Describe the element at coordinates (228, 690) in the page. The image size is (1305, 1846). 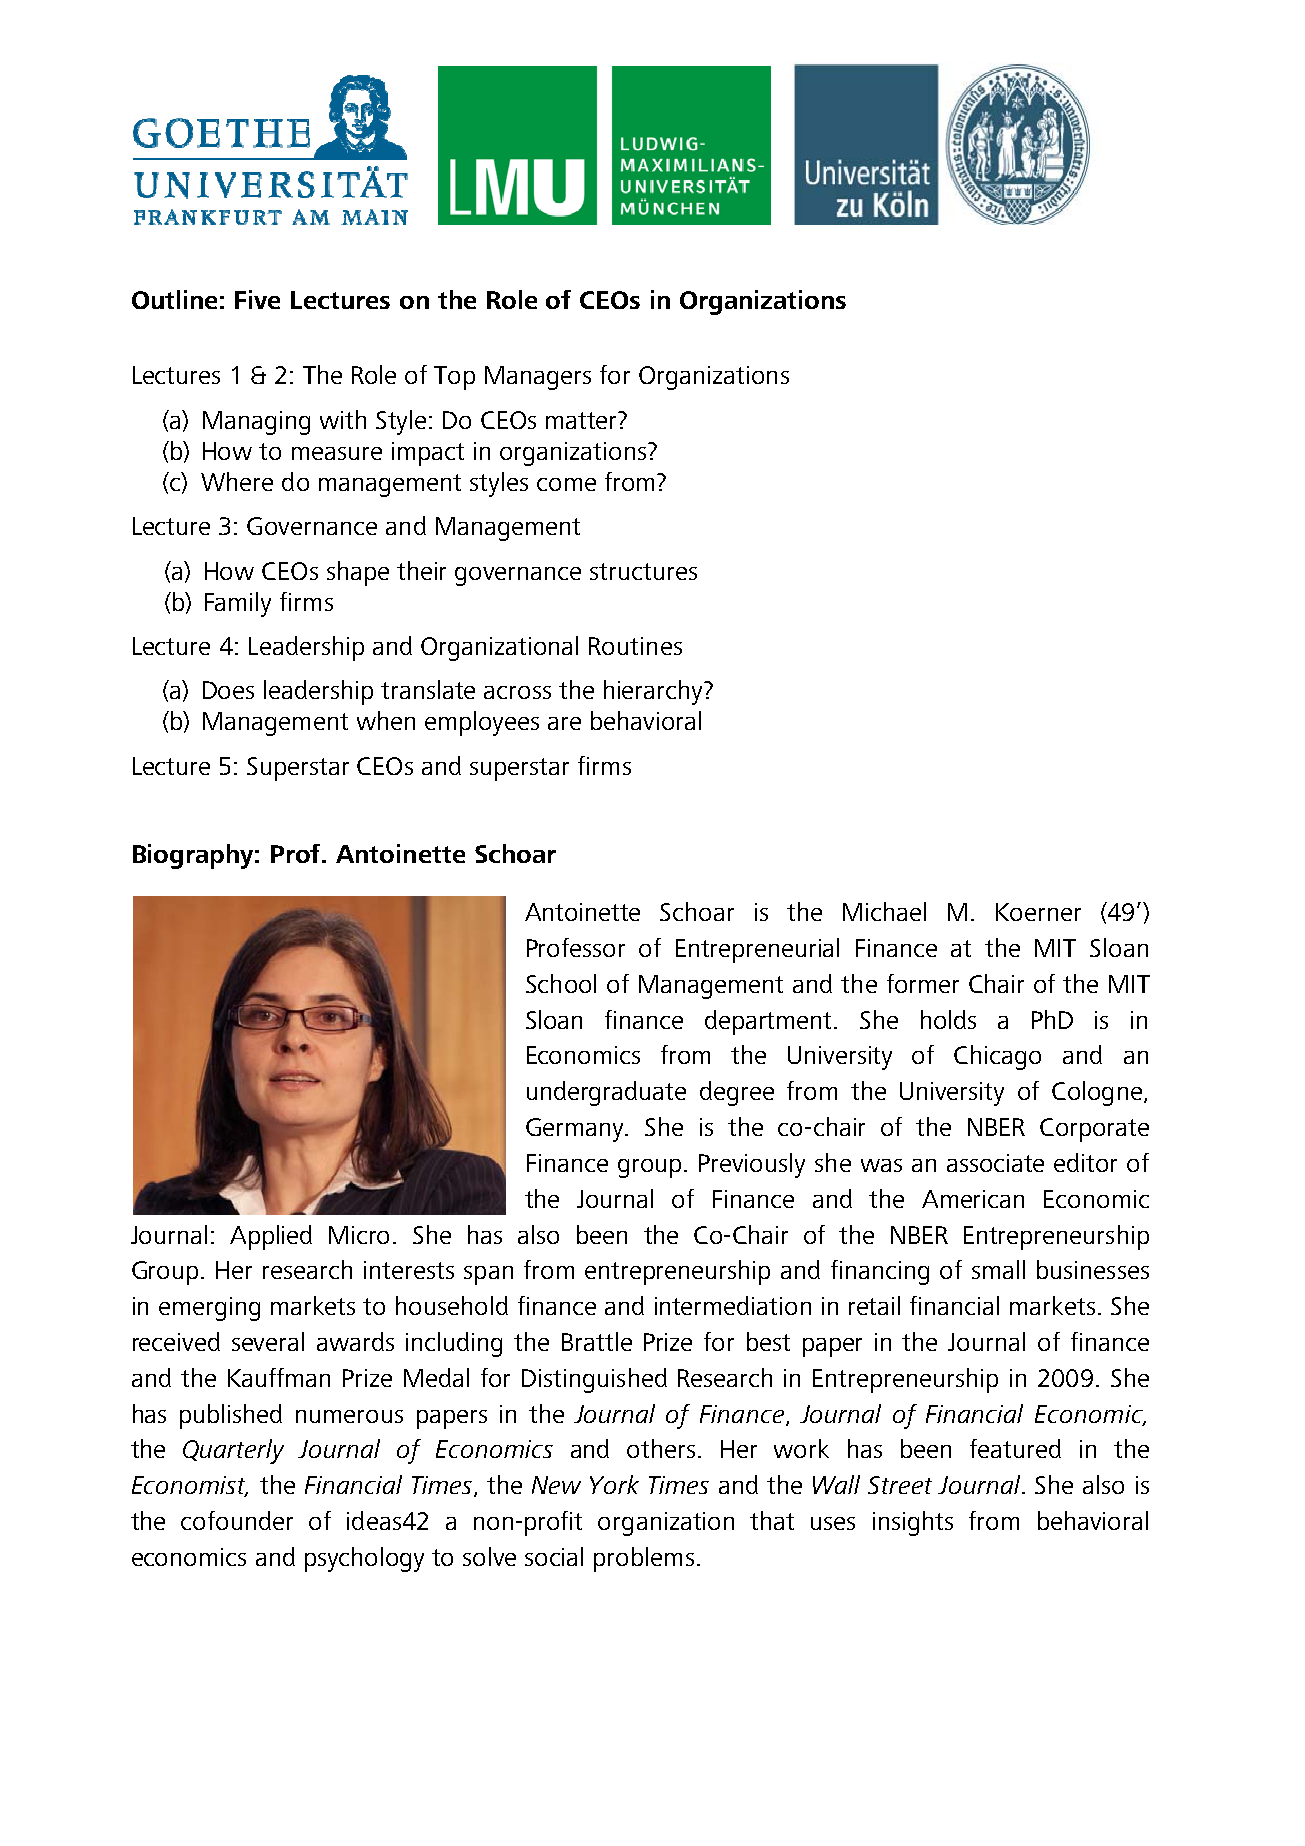
I see `Does` at that location.
